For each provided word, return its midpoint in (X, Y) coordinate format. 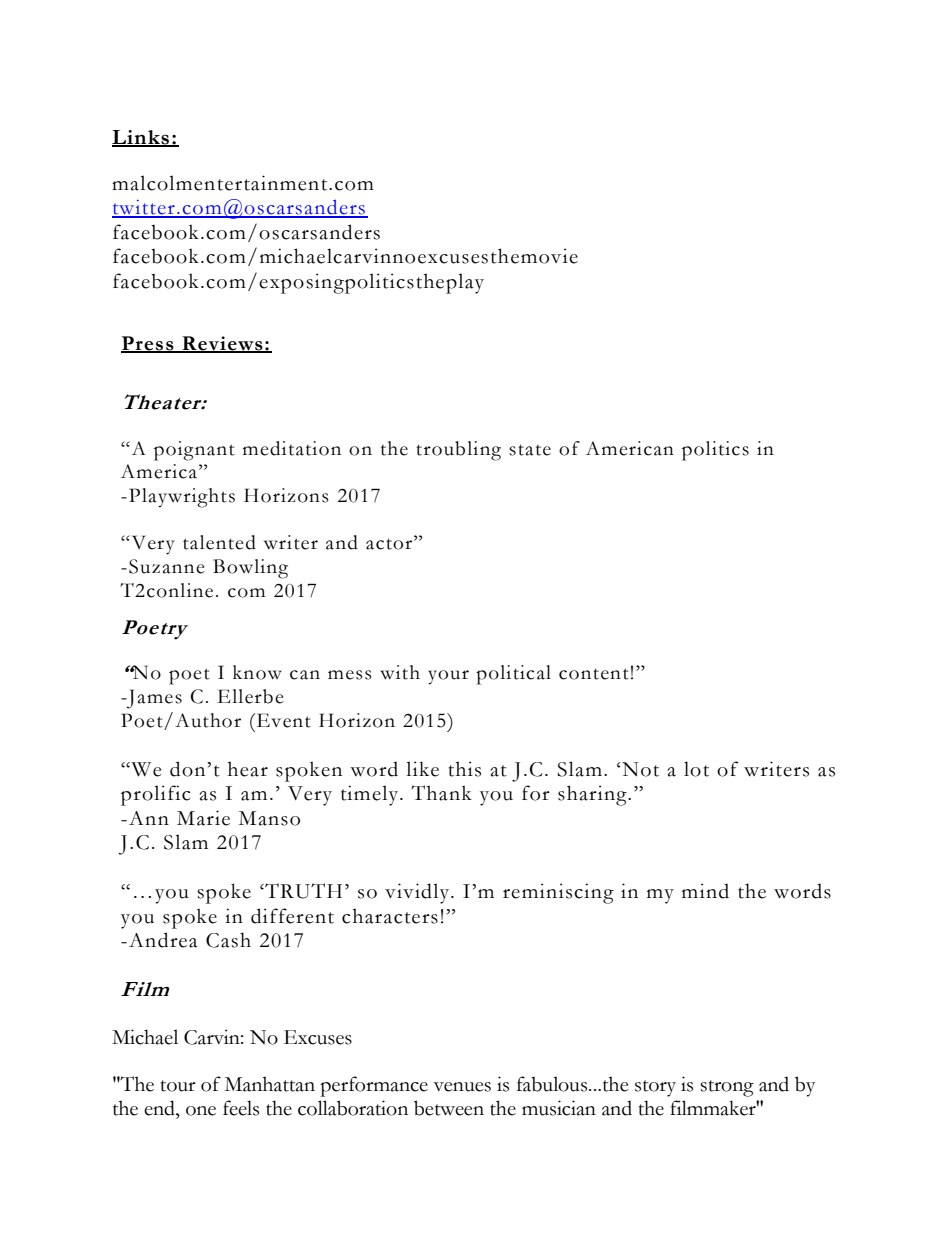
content (594, 674)
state (530, 450)
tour (178, 1086)
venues (462, 1087)
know (257, 672)
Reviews (222, 344)
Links (142, 138)
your (448, 677)
